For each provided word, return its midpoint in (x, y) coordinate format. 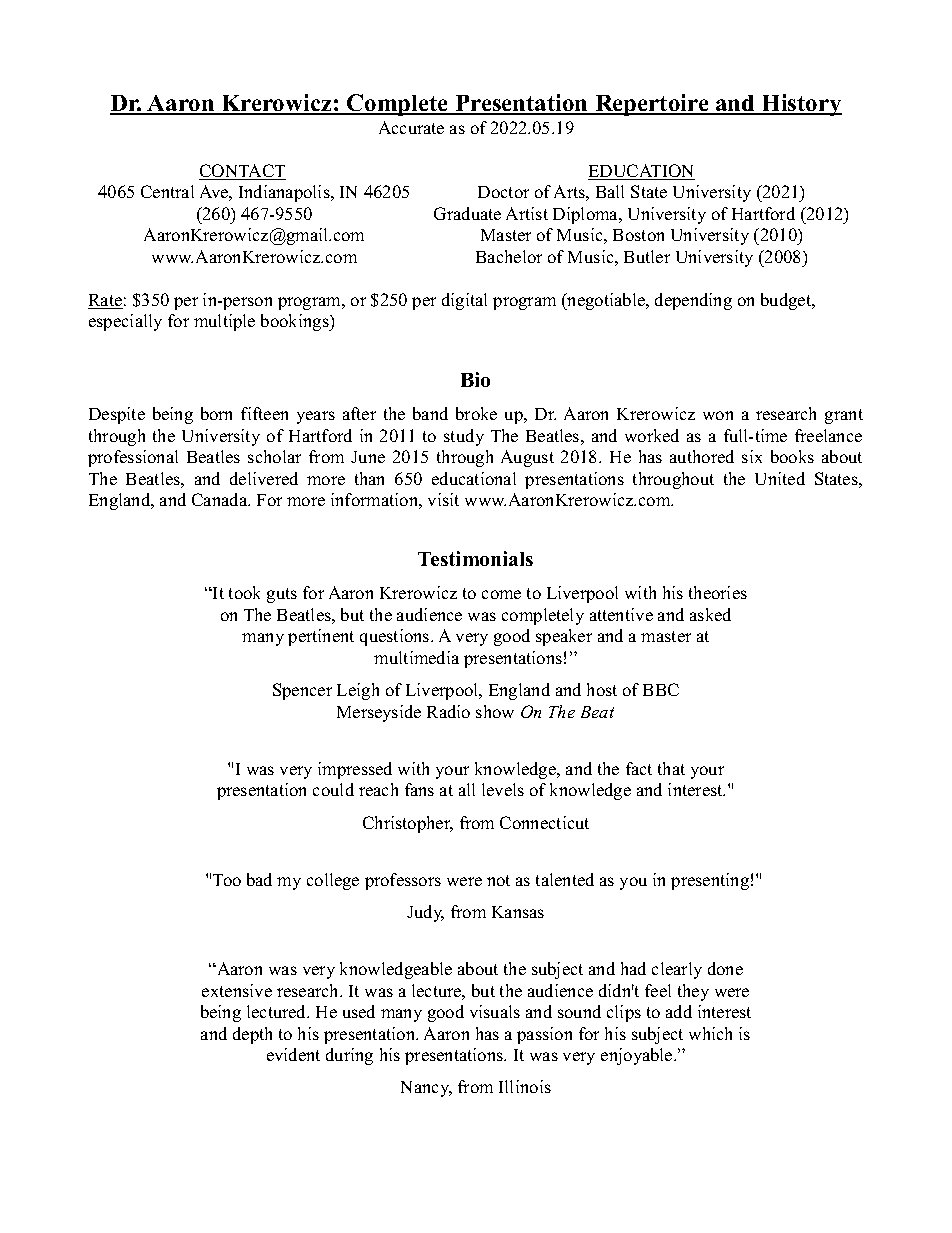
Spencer (302, 691)
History (801, 105)
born (216, 413)
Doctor (503, 192)
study (464, 437)
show (495, 711)
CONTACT (242, 172)
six (752, 456)
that (671, 768)
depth (252, 1035)
